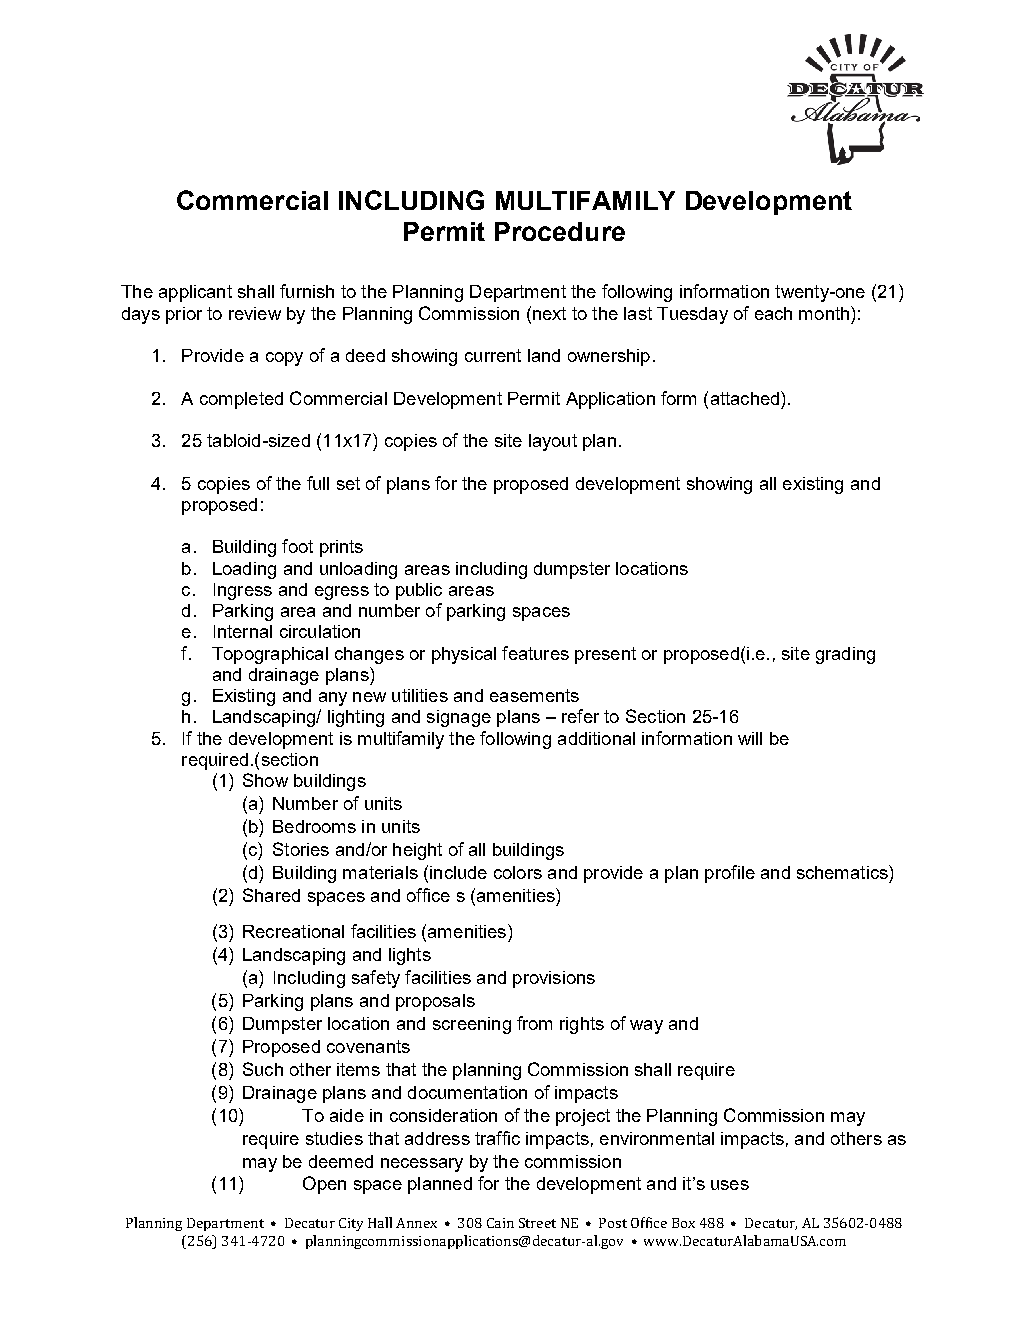 The height and width of the page is (1331, 1028). I want to click on Recreational, so click(293, 931).
